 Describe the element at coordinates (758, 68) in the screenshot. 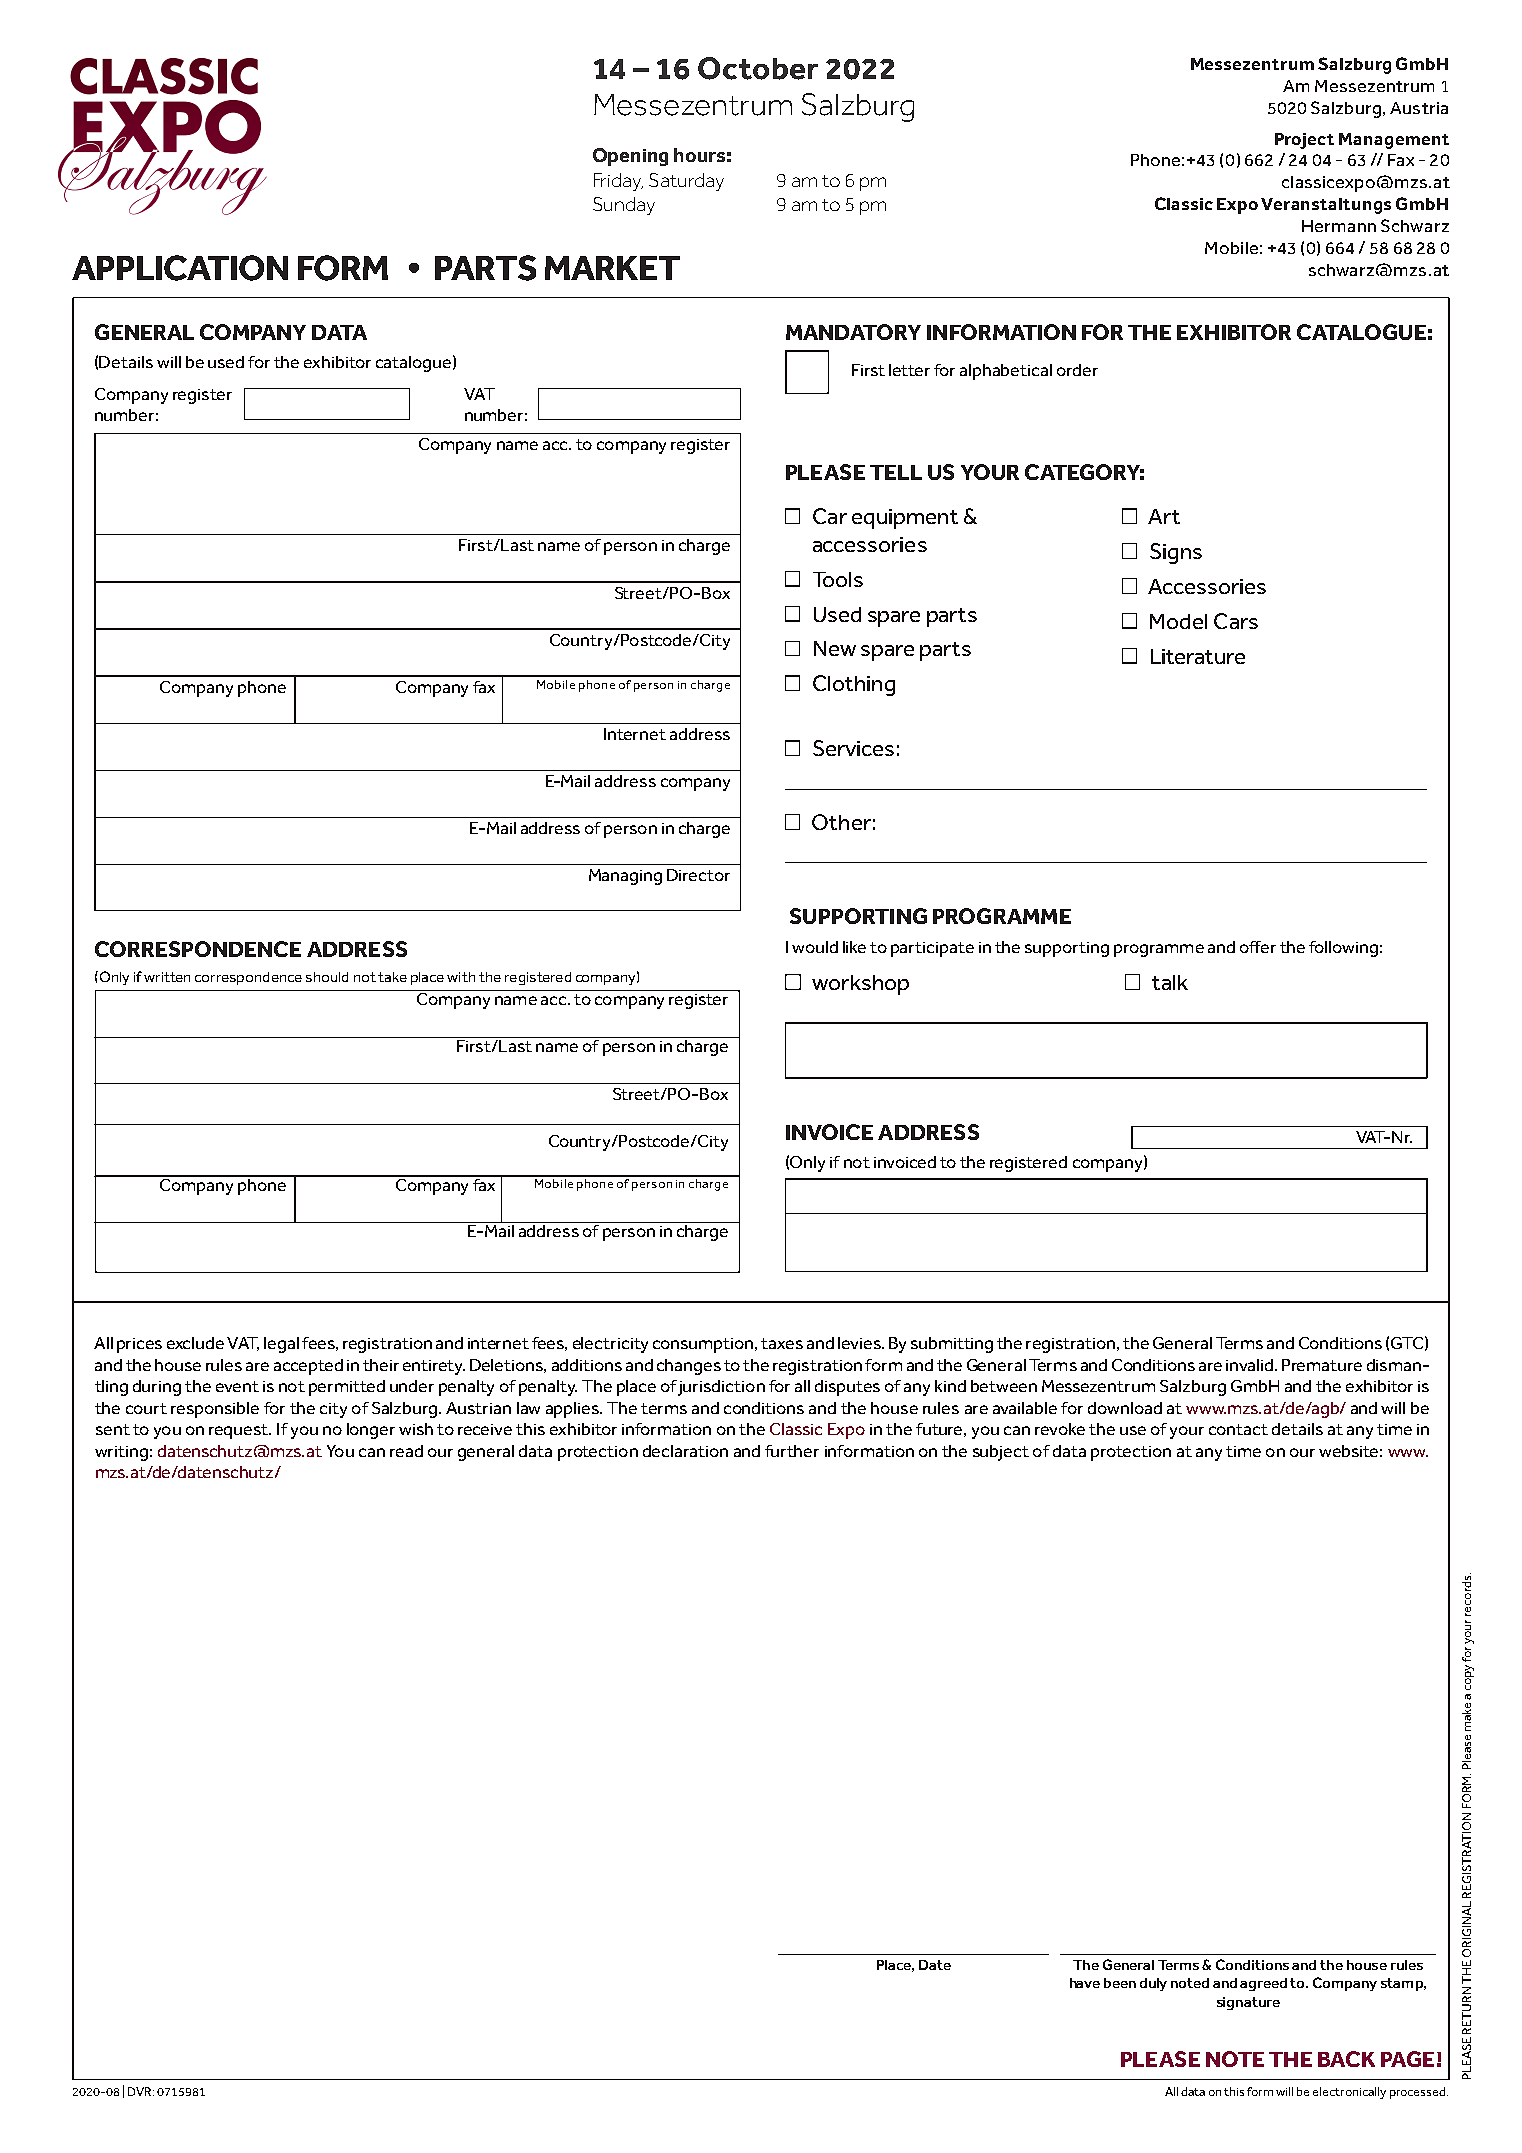

I see `October` at that location.
